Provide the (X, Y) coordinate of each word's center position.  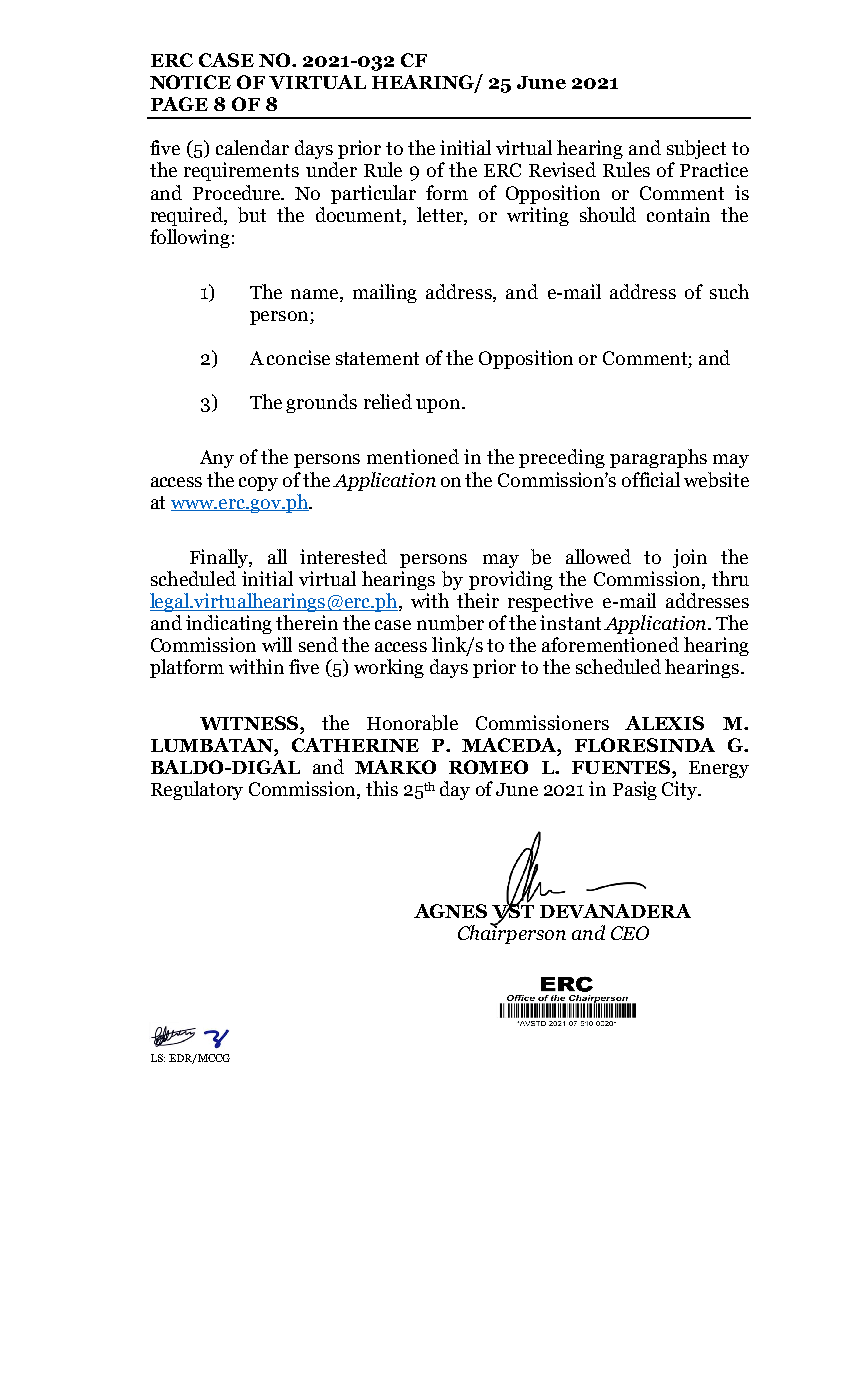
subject (696, 149)
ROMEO (488, 767)
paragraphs (658, 458)
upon (439, 406)
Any (217, 459)
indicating (229, 624)
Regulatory (197, 790)
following (190, 238)
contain (678, 214)
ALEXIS (664, 723)
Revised (562, 169)
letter (441, 215)
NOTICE (190, 82)
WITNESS (250, 723)
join (690, 558)
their (478, 600)
